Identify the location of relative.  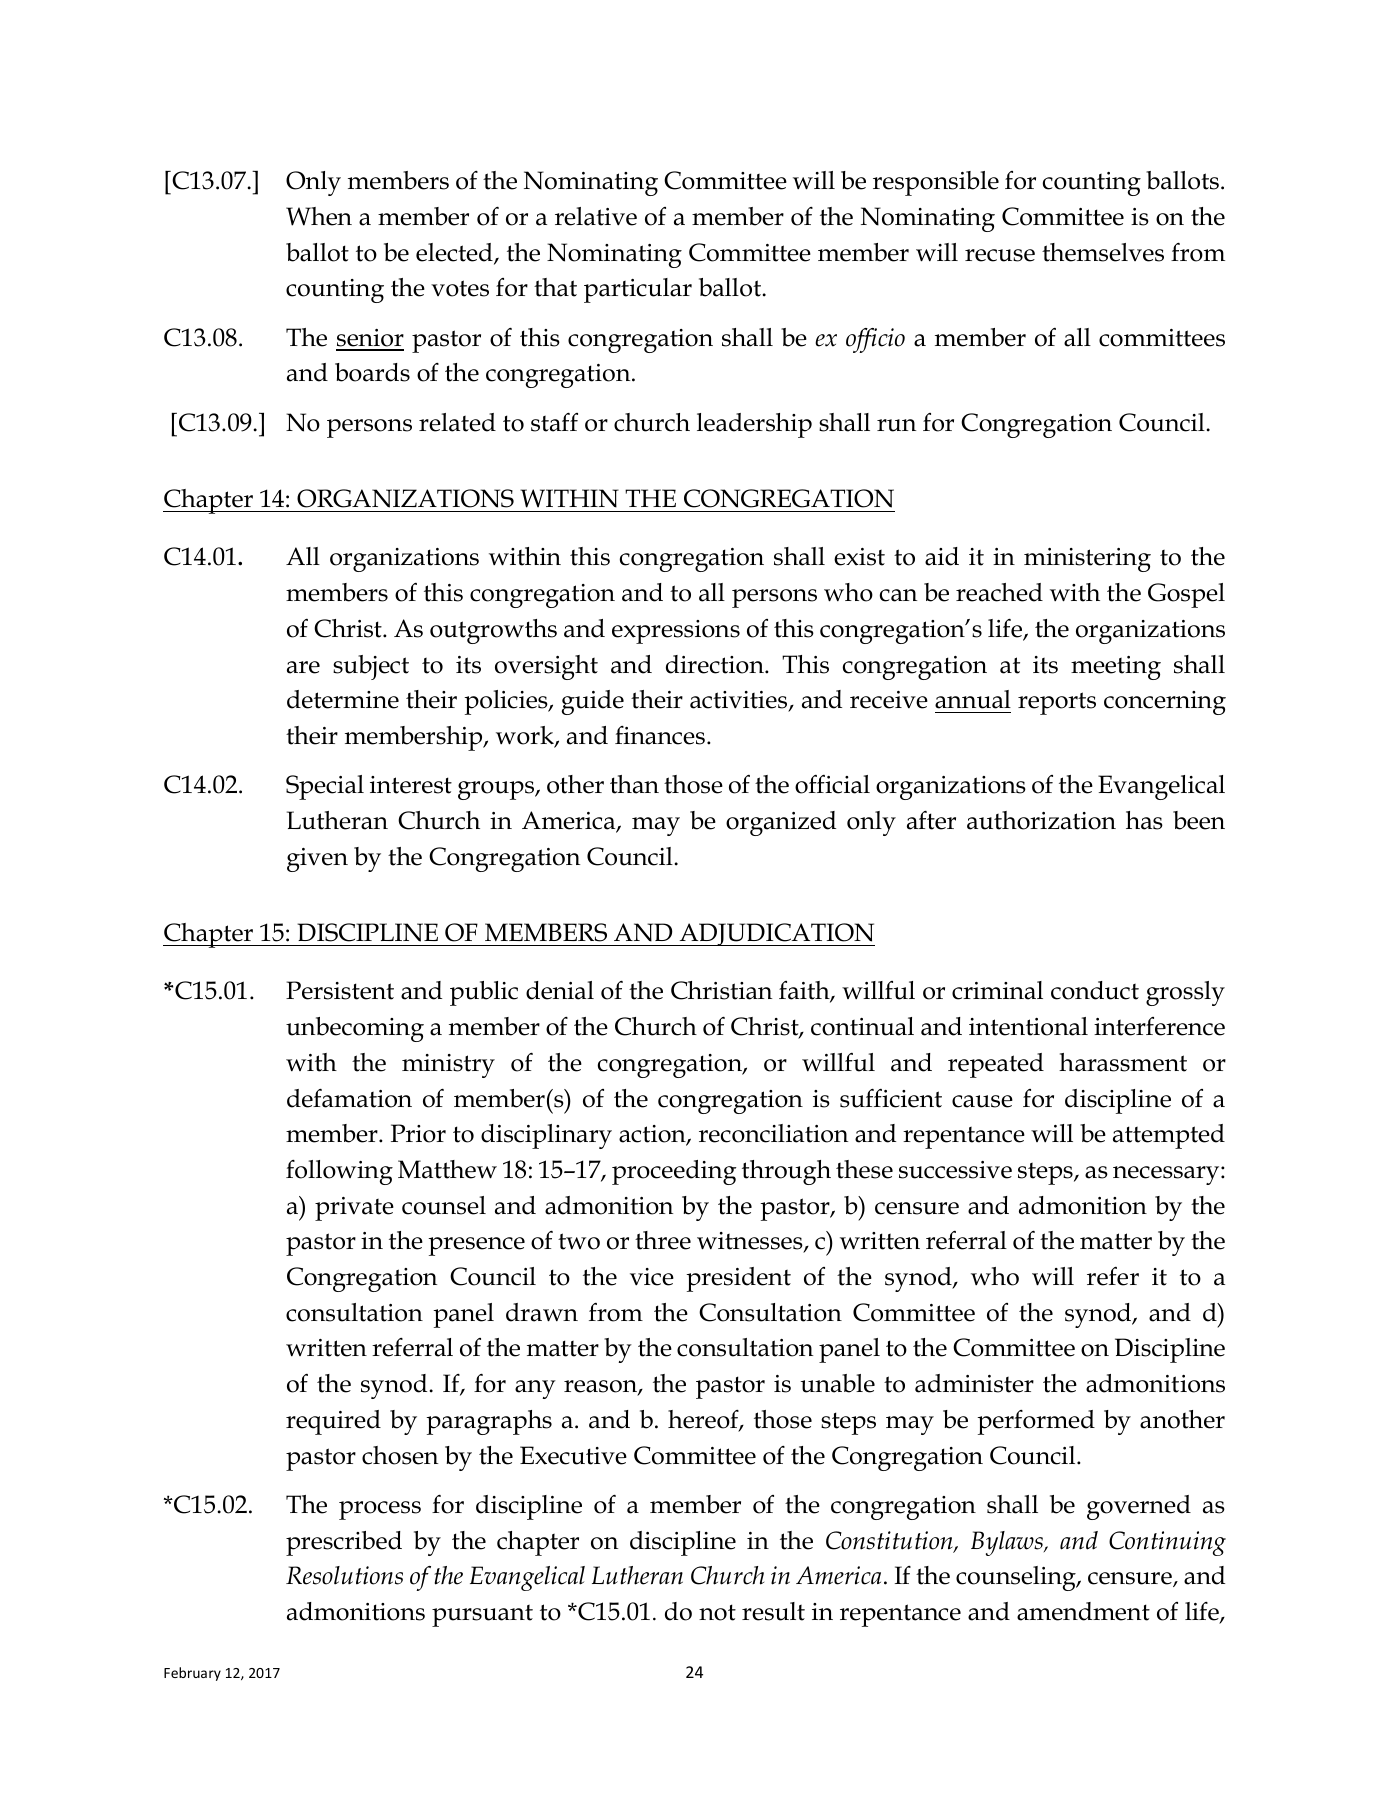
(596, 216).
